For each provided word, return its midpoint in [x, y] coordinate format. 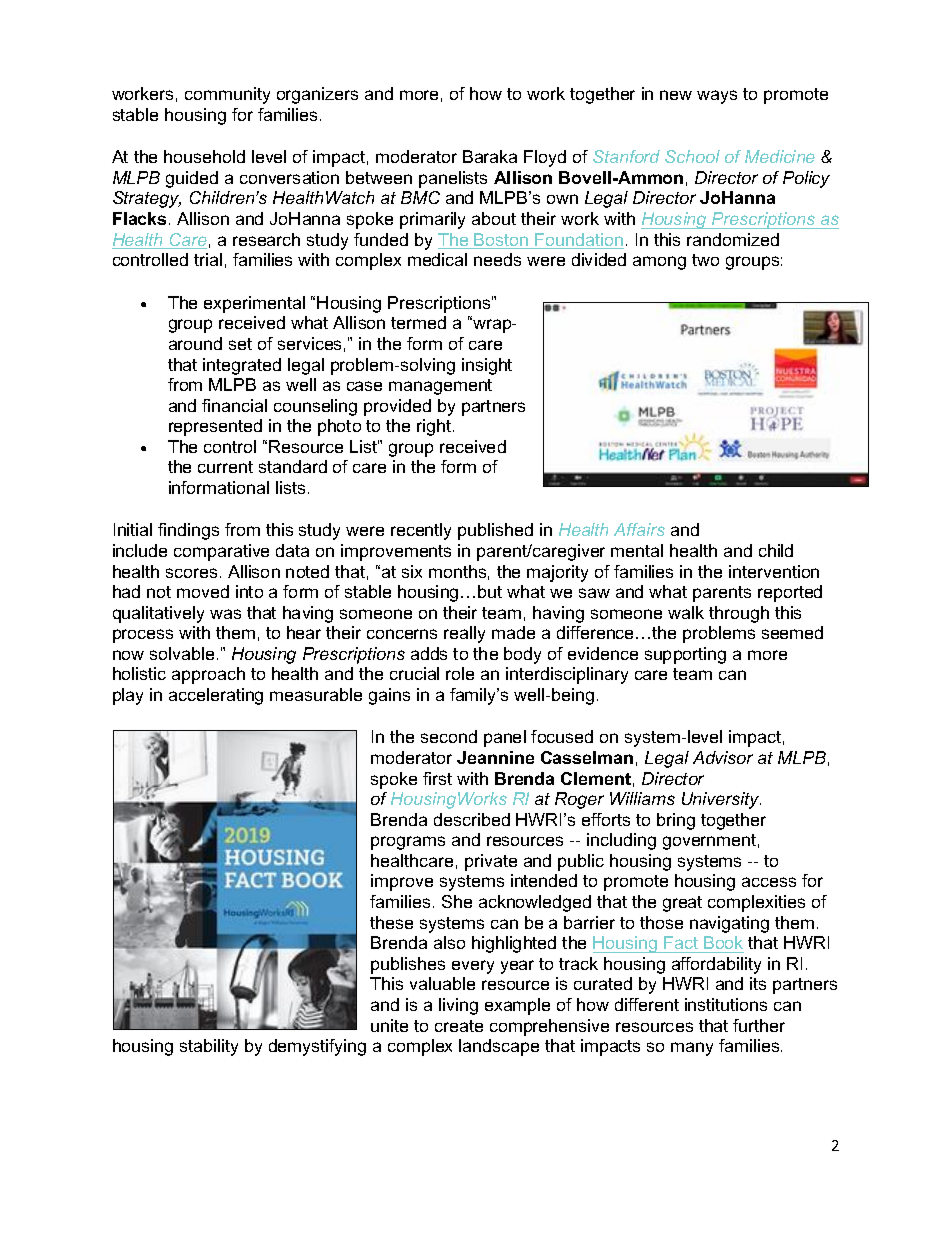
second [449, 736]
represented [215, 427]
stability [209, 1047]
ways [717, 97]
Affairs [639, 529]
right [435, 427]
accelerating [216, 696]
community [227, 95]
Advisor [723, 757]
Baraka [490, 156]
